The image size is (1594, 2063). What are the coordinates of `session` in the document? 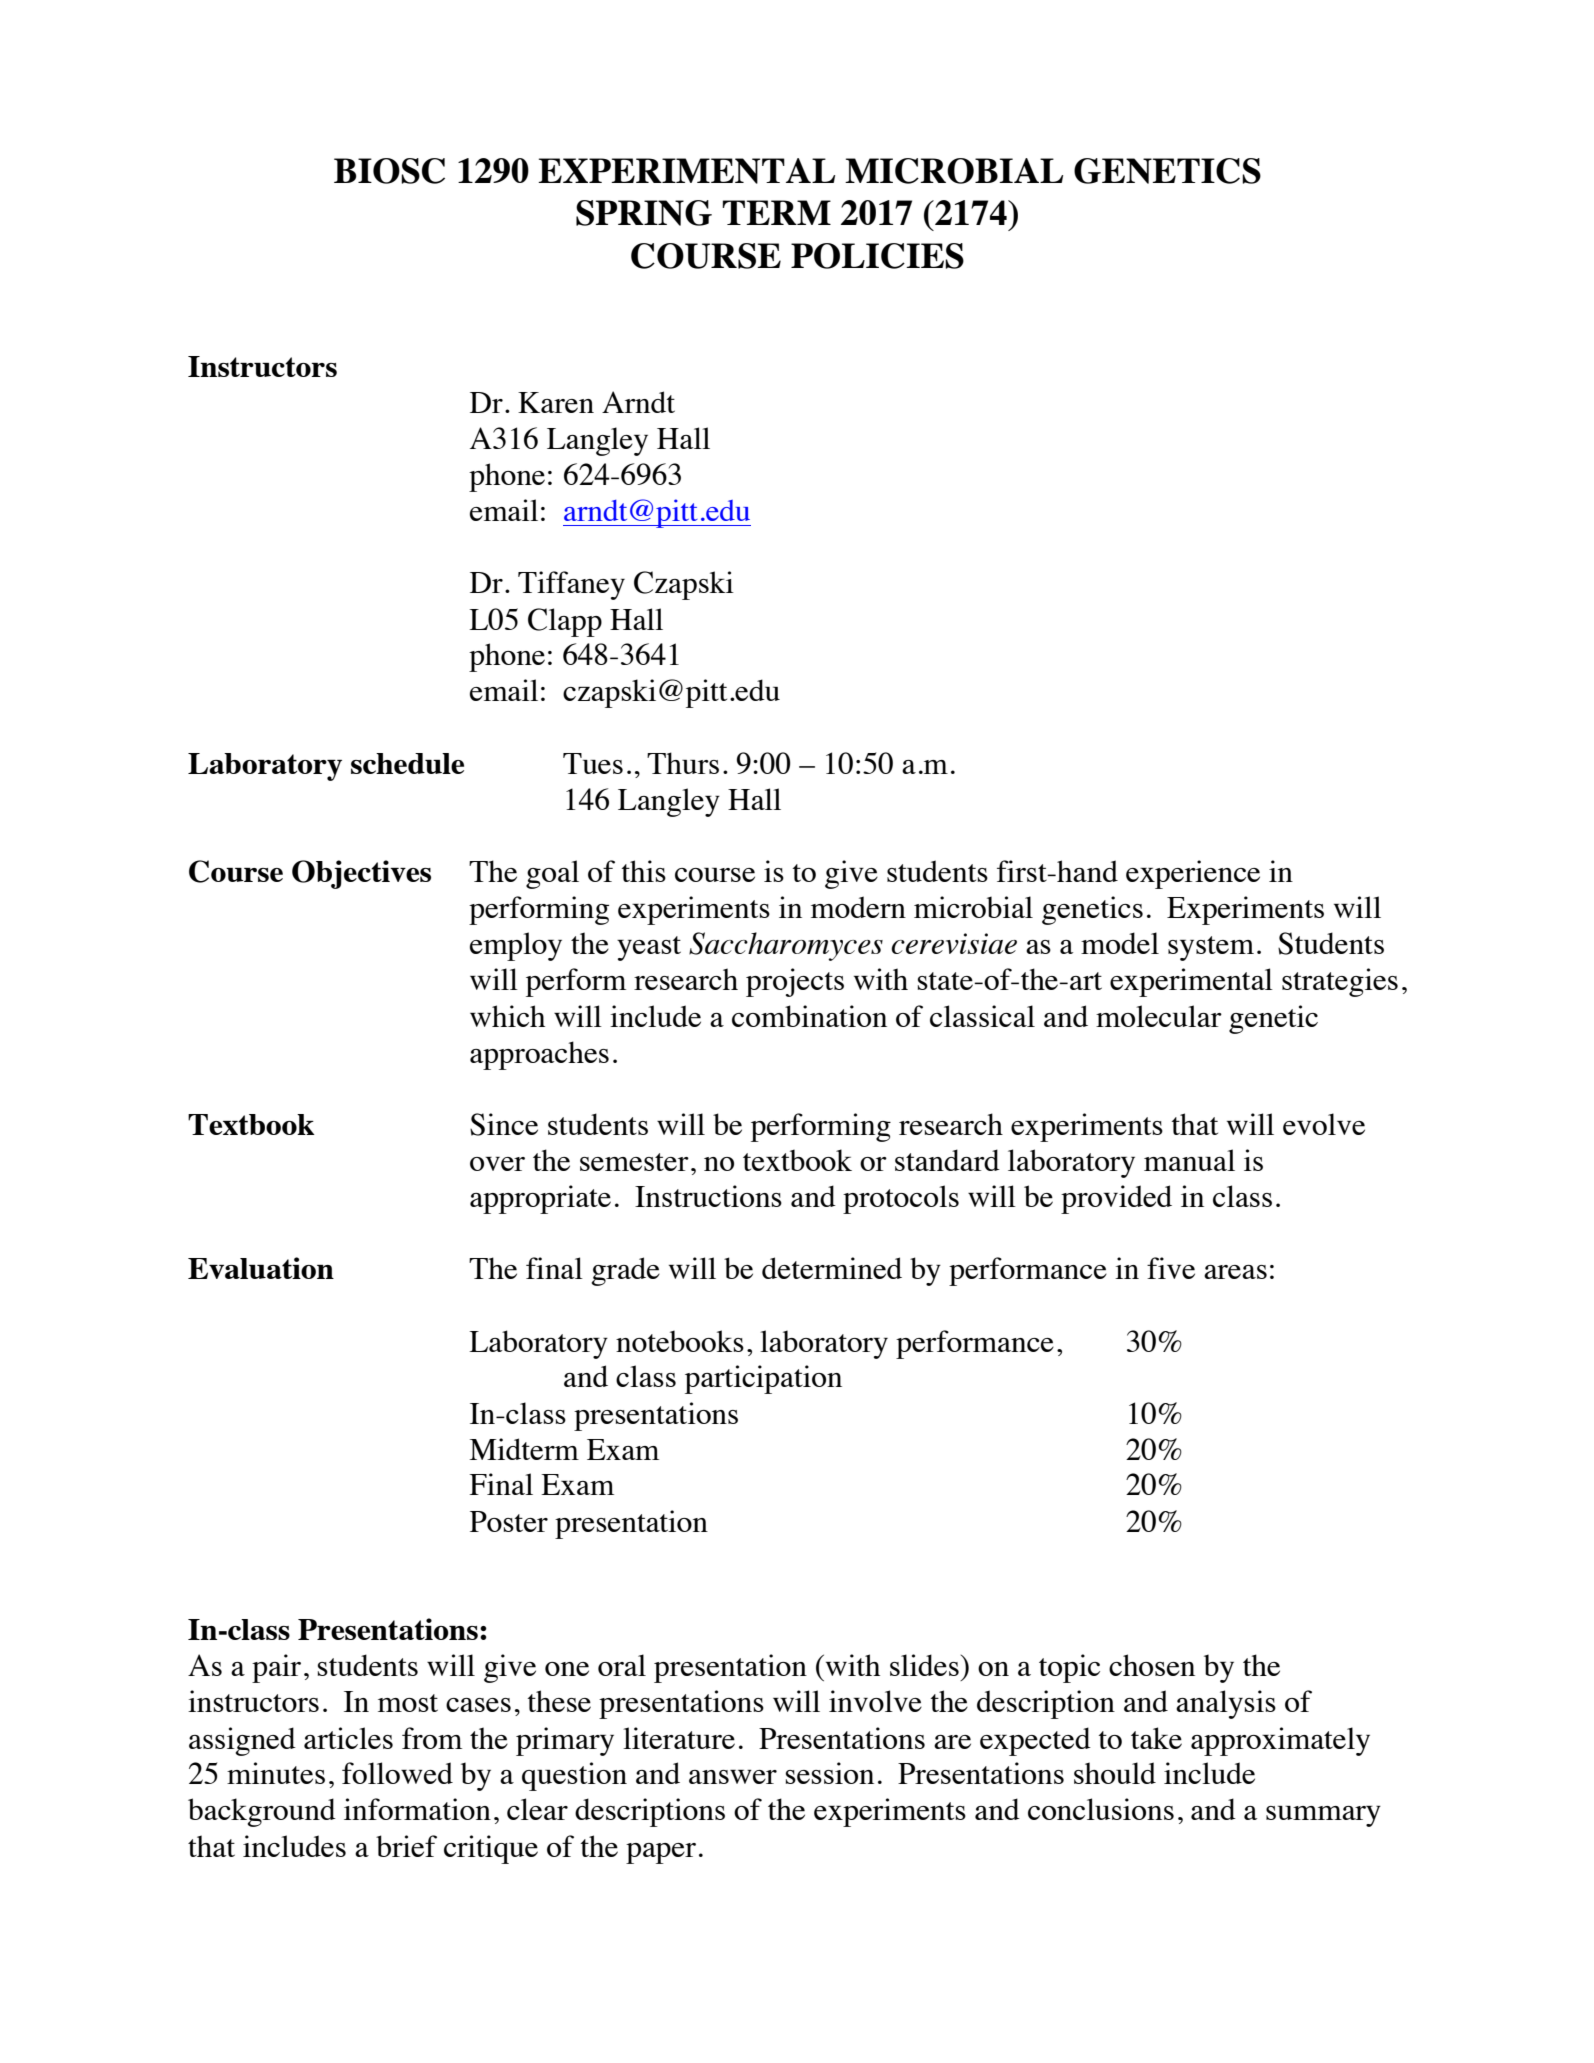 It's located at (830, 1773).
